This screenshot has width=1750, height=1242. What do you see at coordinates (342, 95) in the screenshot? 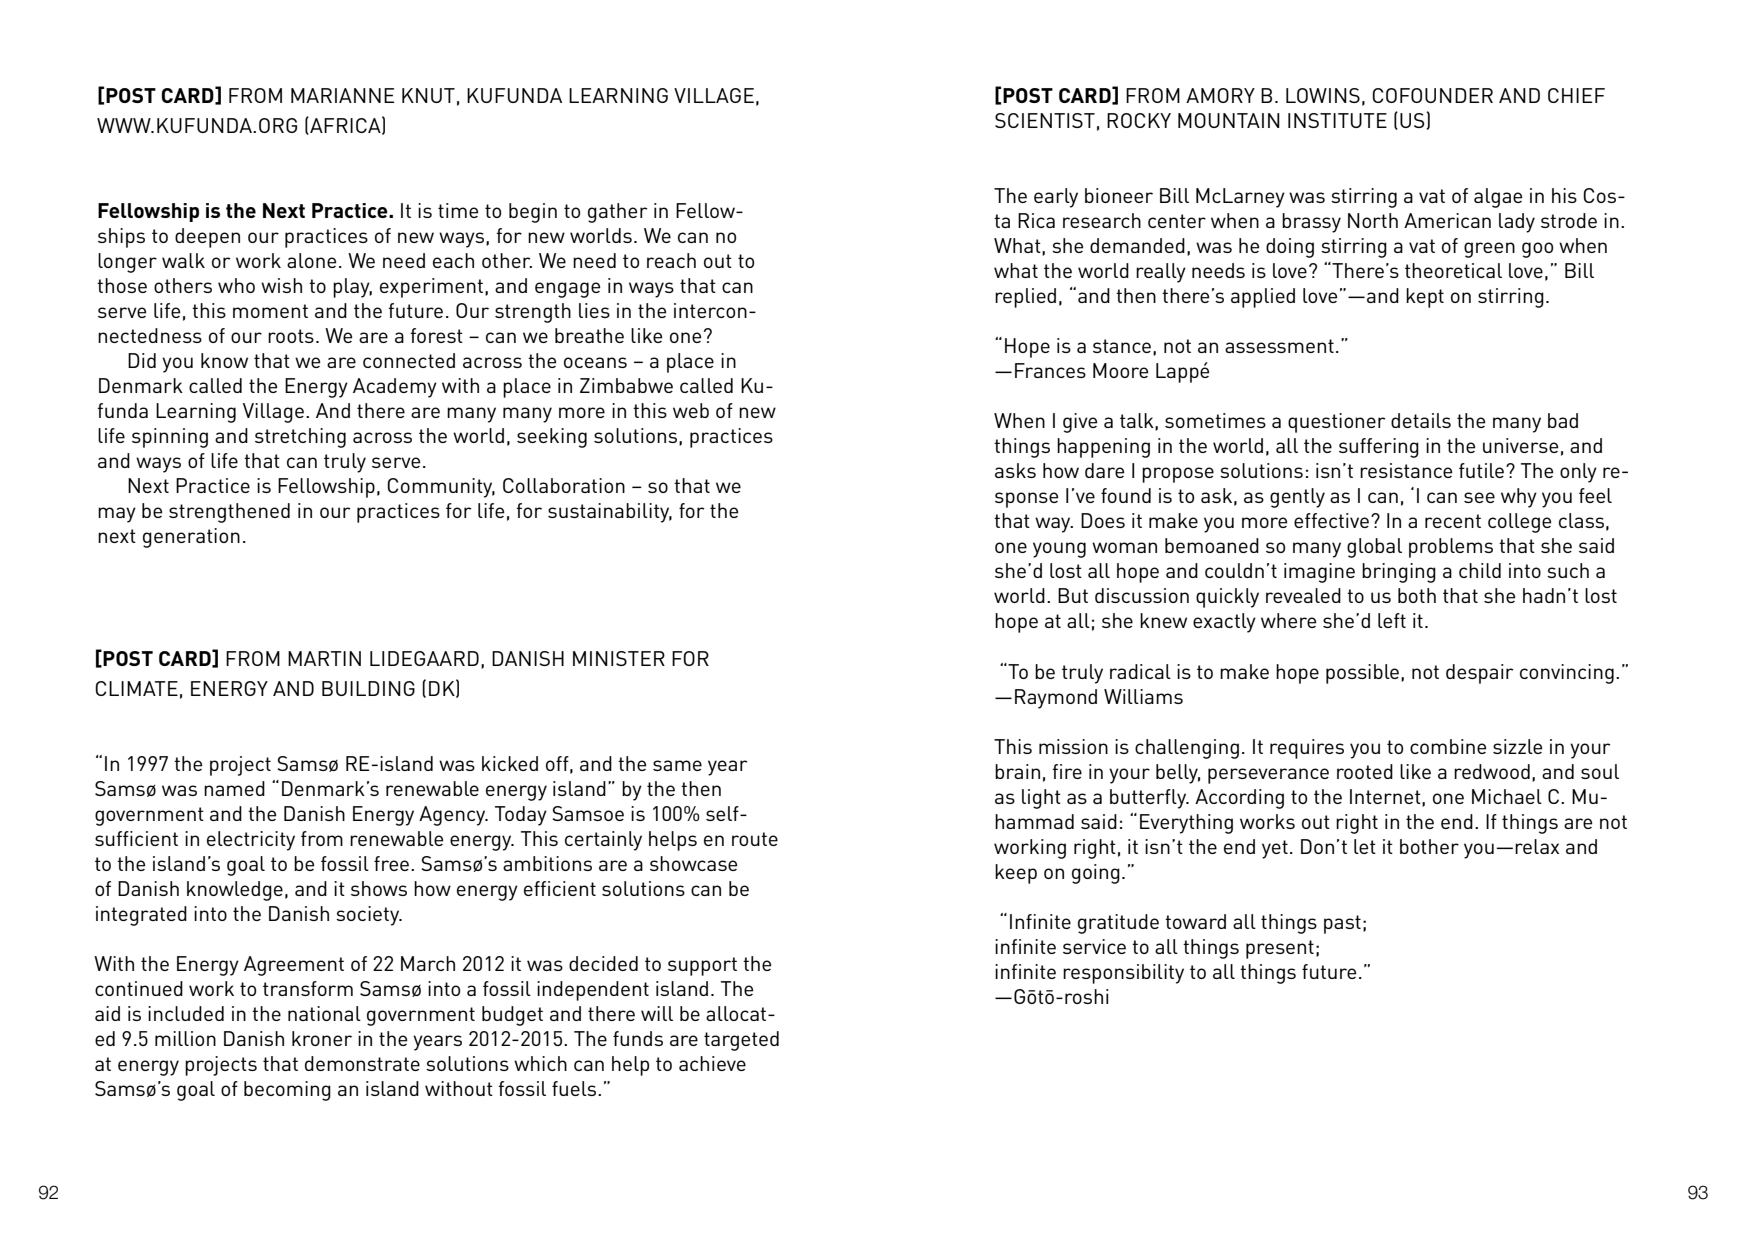
I see `Marianne` at bounding box center [342, 95].
